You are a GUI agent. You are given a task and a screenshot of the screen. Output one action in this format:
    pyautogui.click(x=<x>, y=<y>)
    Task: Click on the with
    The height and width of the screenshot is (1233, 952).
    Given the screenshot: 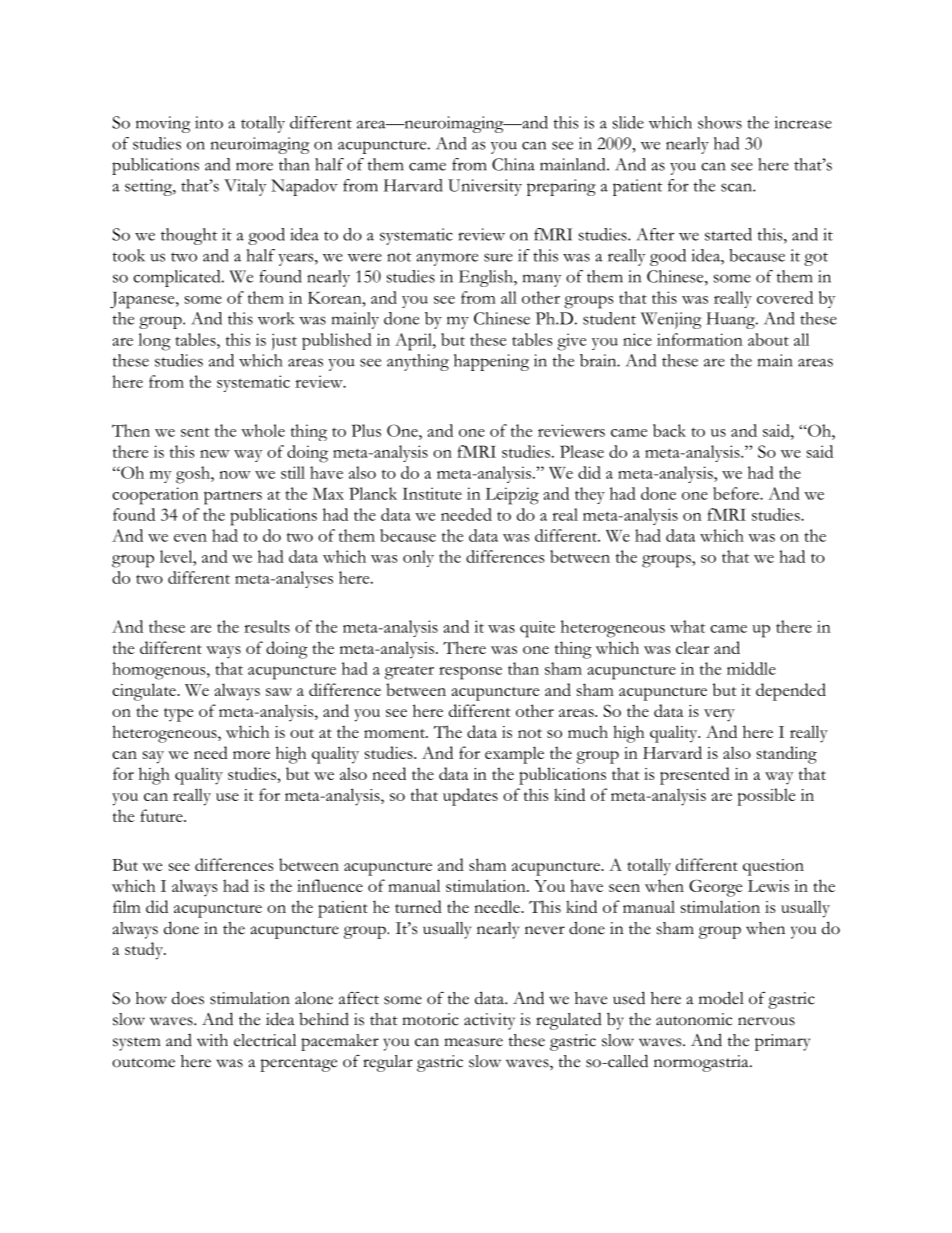 What is the action you would take?
    pyautogui.click(x=212, y=1040)
